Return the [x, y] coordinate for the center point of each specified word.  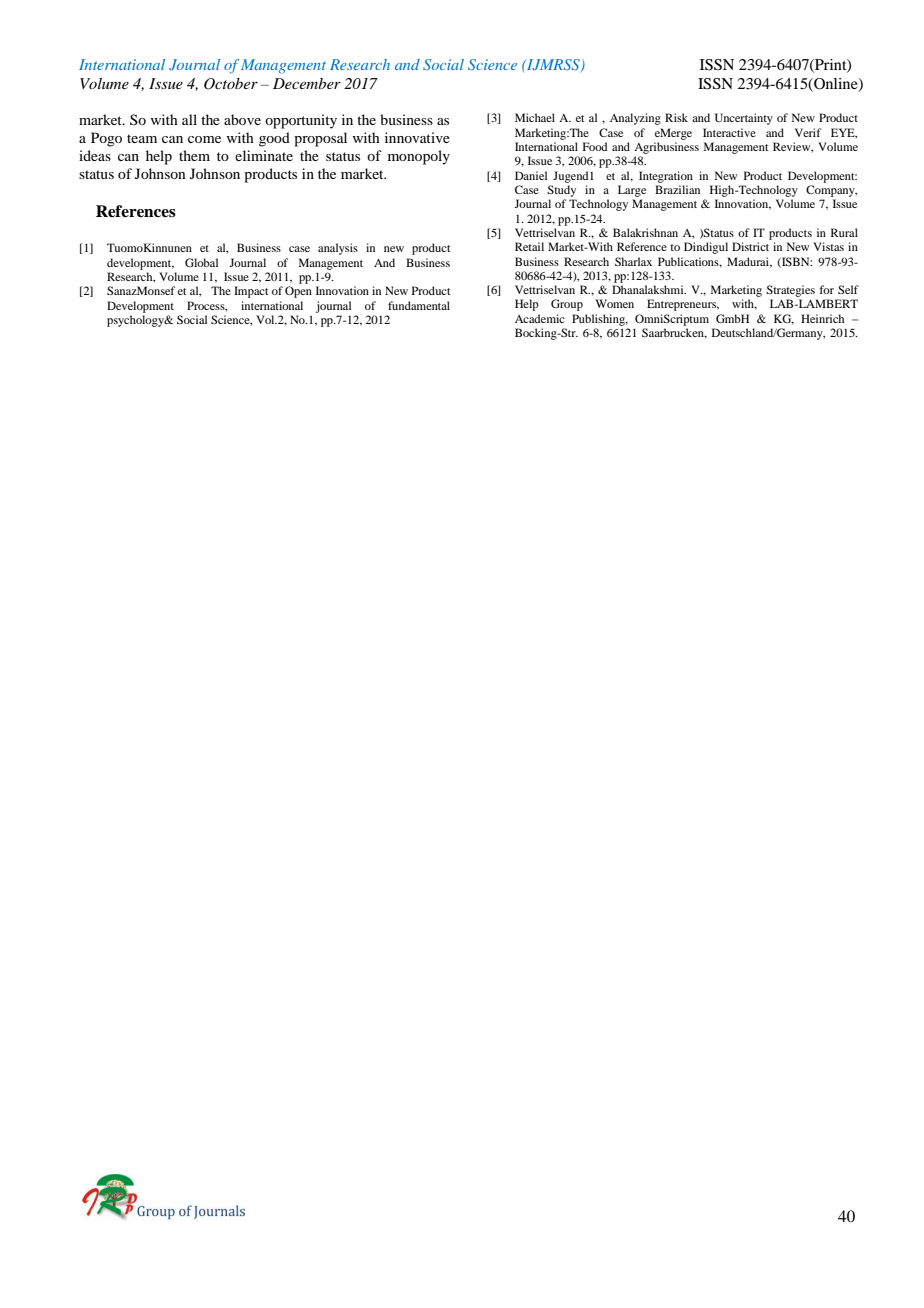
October [231, 84]
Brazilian [677, 189]
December [307, 83]
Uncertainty [744, 119]
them [194, 155]
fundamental [419, 305]
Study [561, 191]
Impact [251, 292]
